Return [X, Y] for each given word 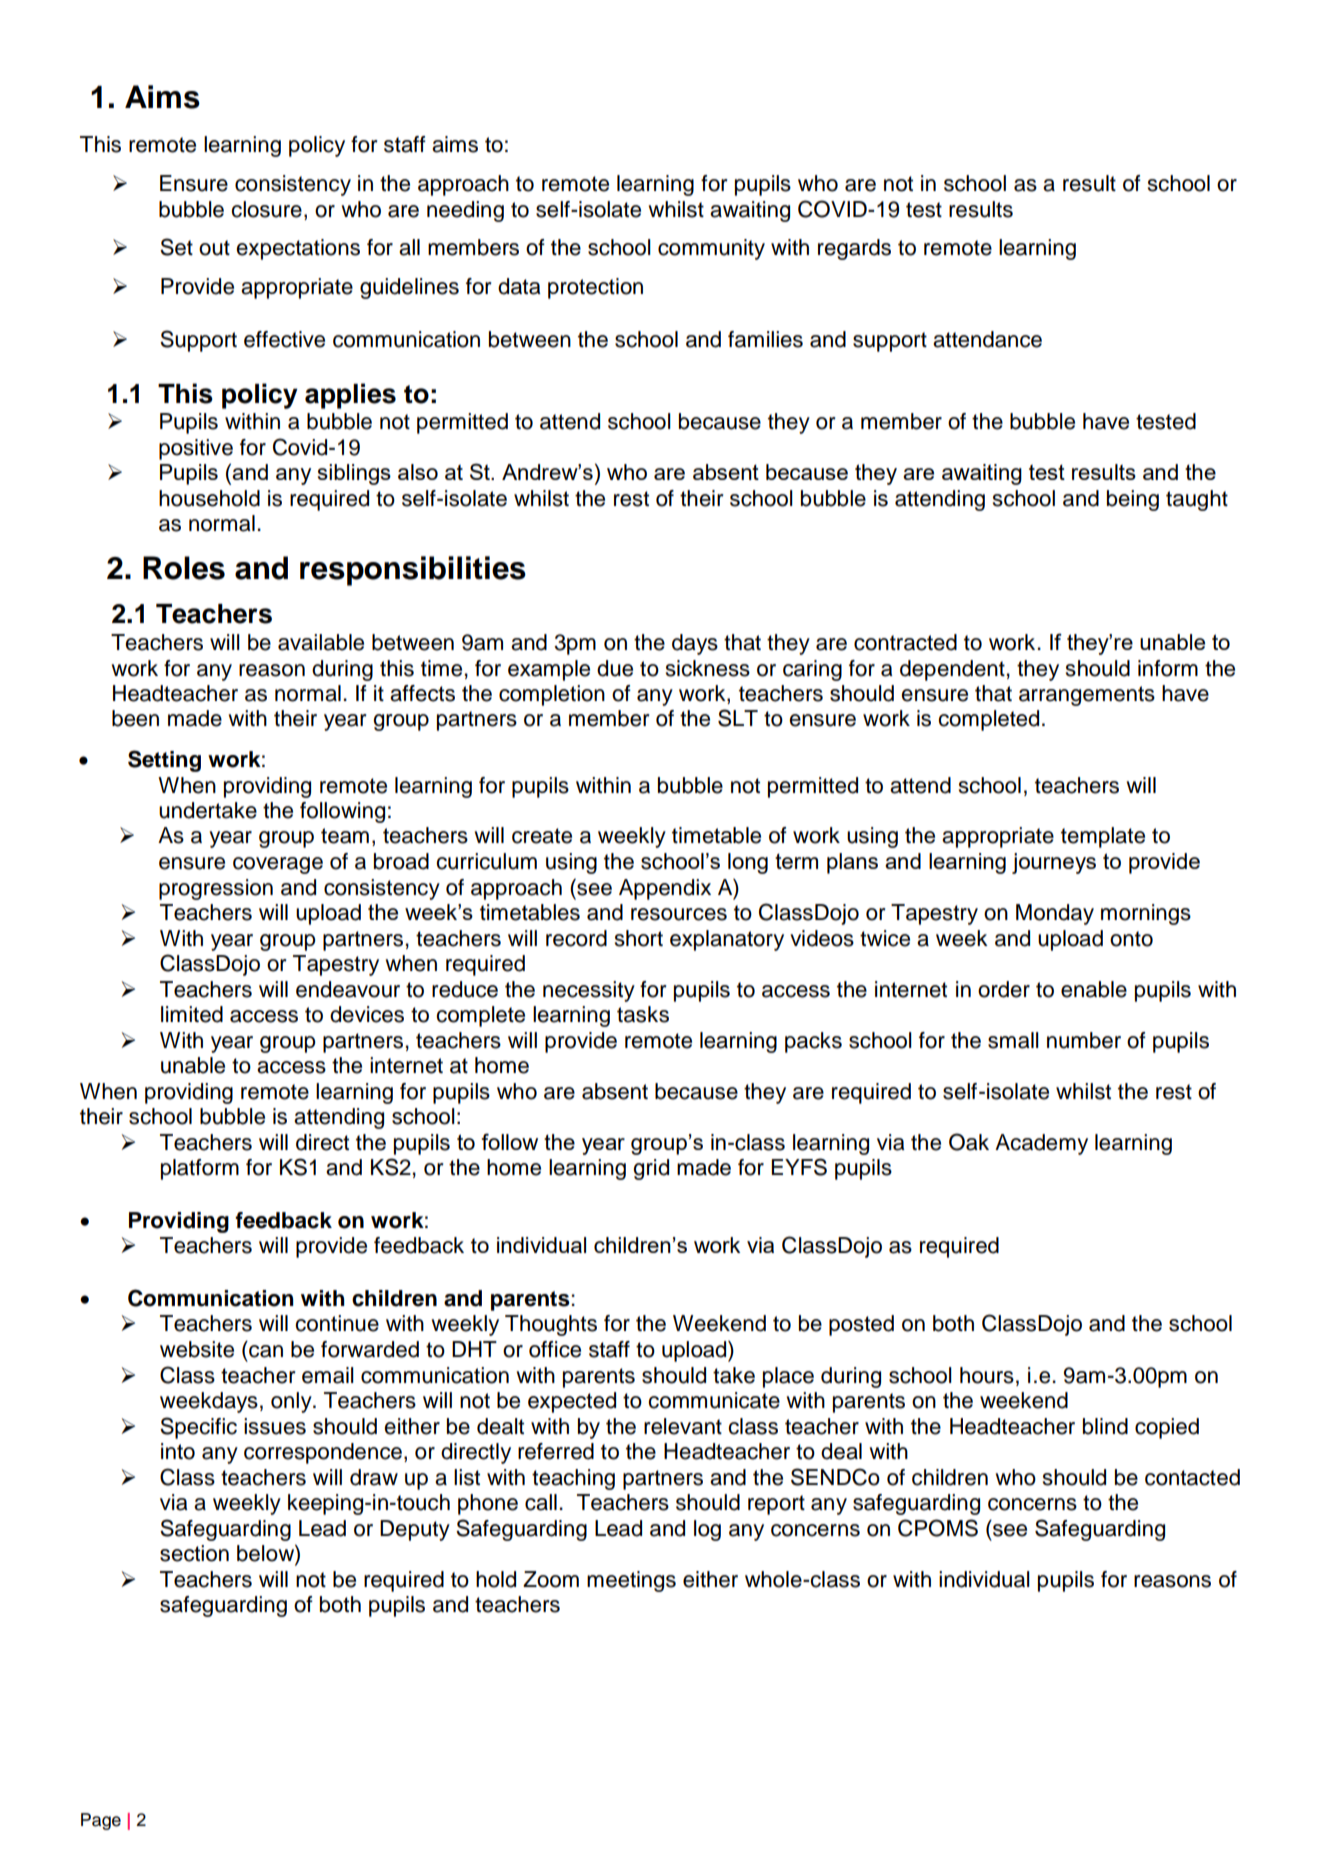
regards [854, 249]
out [214, 248]
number [1084, 1040]
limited [192, 1014]
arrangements [1087, 696]
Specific [198, 1428]
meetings [631, 1581]
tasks [643, 1014]
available [321, 642]
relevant [683, 1426]
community [711, 249]
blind [1105, 1426]
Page [101, 1821]
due [615, 668]
